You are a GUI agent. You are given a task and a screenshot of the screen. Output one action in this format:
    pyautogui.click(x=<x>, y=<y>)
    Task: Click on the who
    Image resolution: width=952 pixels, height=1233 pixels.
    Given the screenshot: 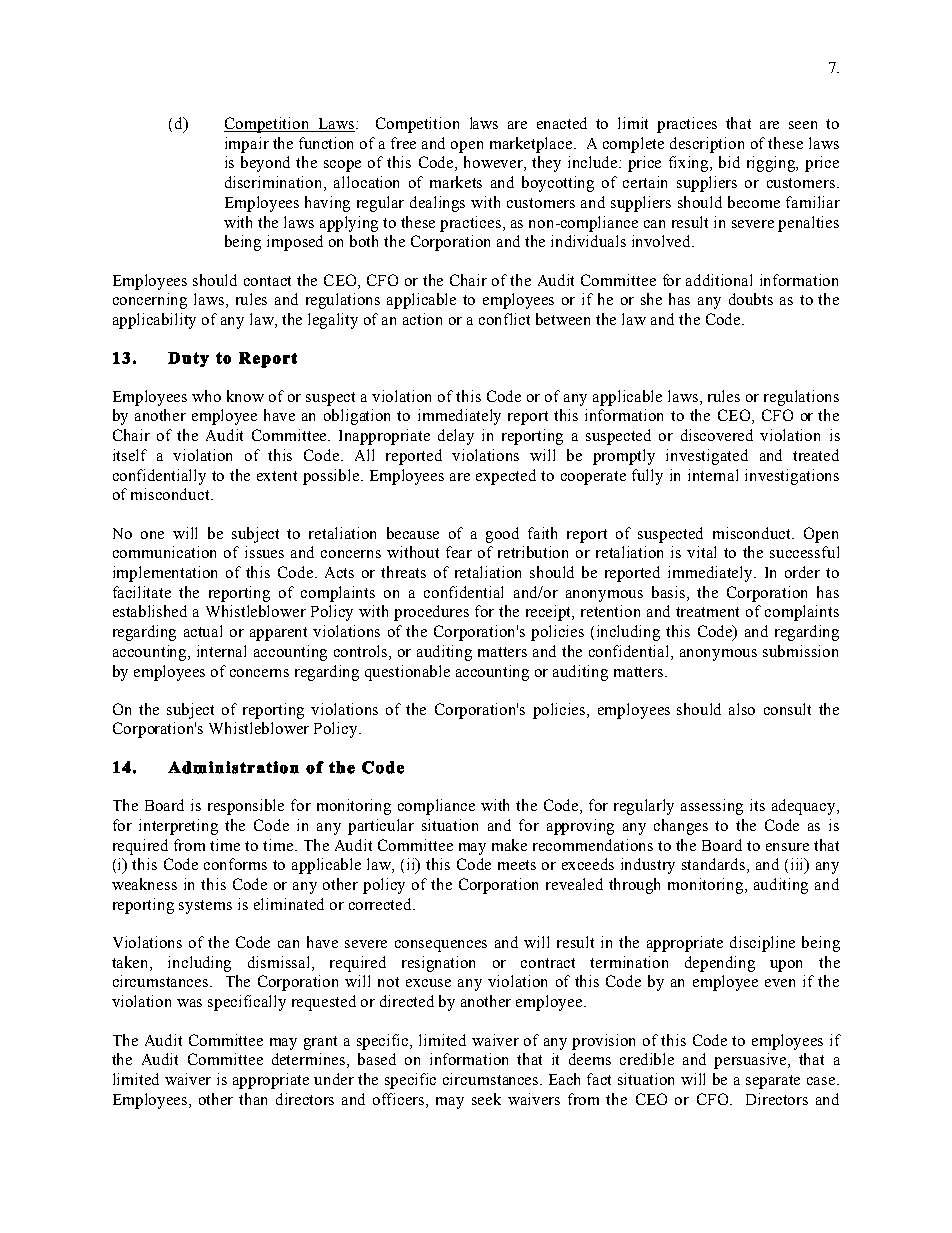 What is the action you would take?
    pyautogui.click(x=206, y=396)
